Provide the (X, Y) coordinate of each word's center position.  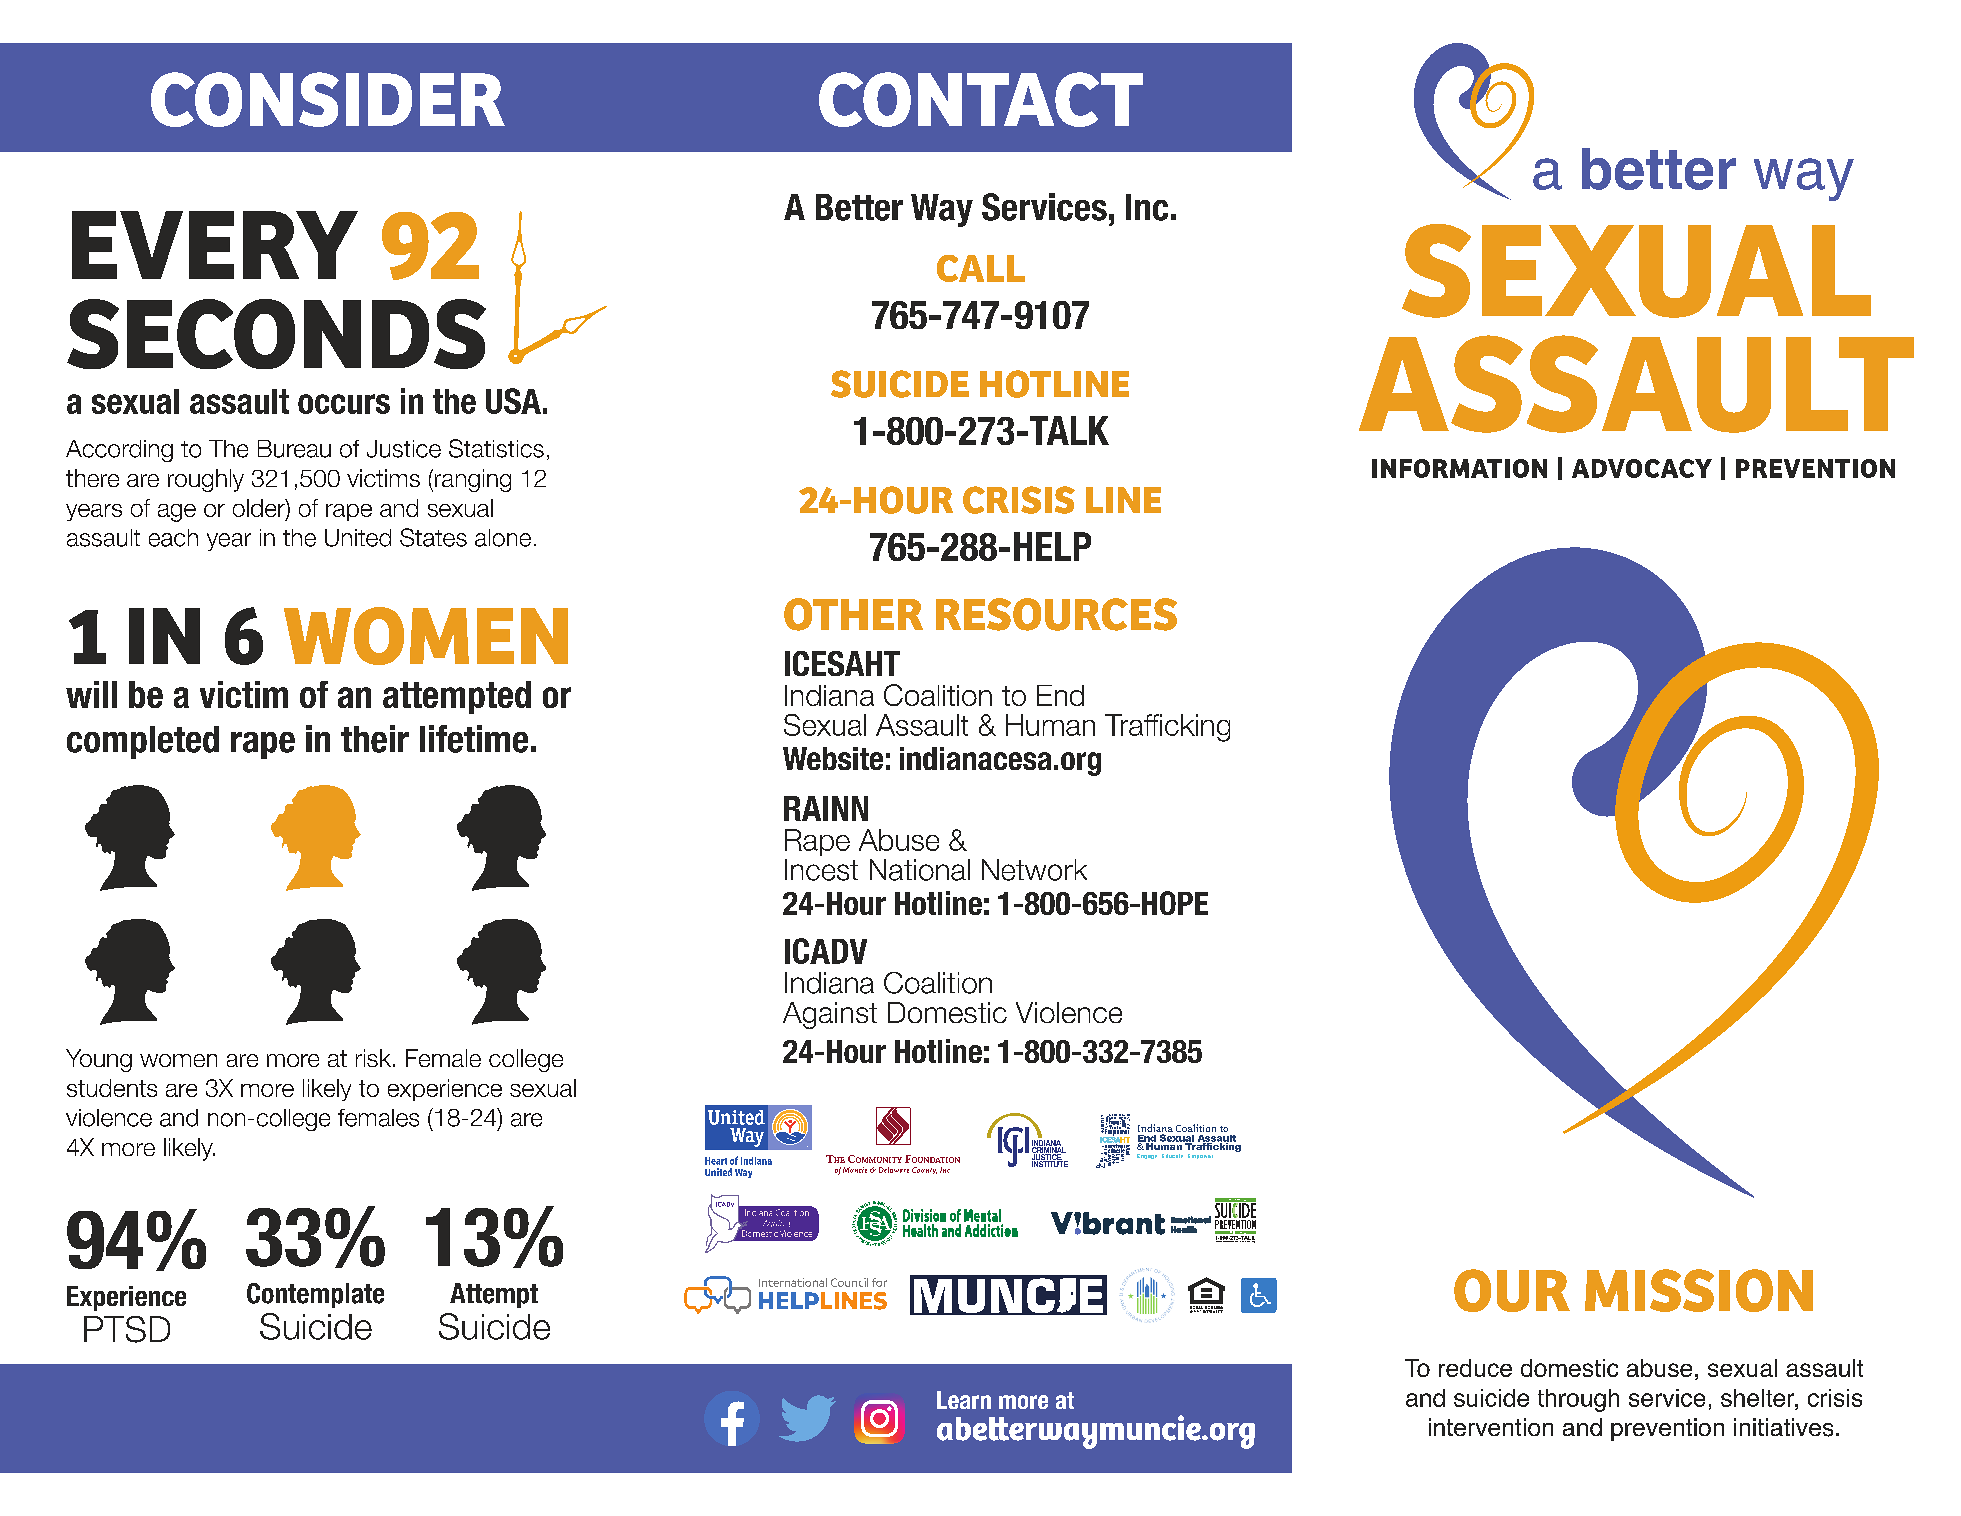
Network (1034, 870)
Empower (1200, 1156)
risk (375, 1058)
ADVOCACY (1642, 468)
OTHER (853, 614)
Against (830, 1015)
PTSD (127, 1329)
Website (833, 758)
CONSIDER (328, 99)
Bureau (294, 449)
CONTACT (981, 99)
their (375, 739)
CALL (981, 268)
